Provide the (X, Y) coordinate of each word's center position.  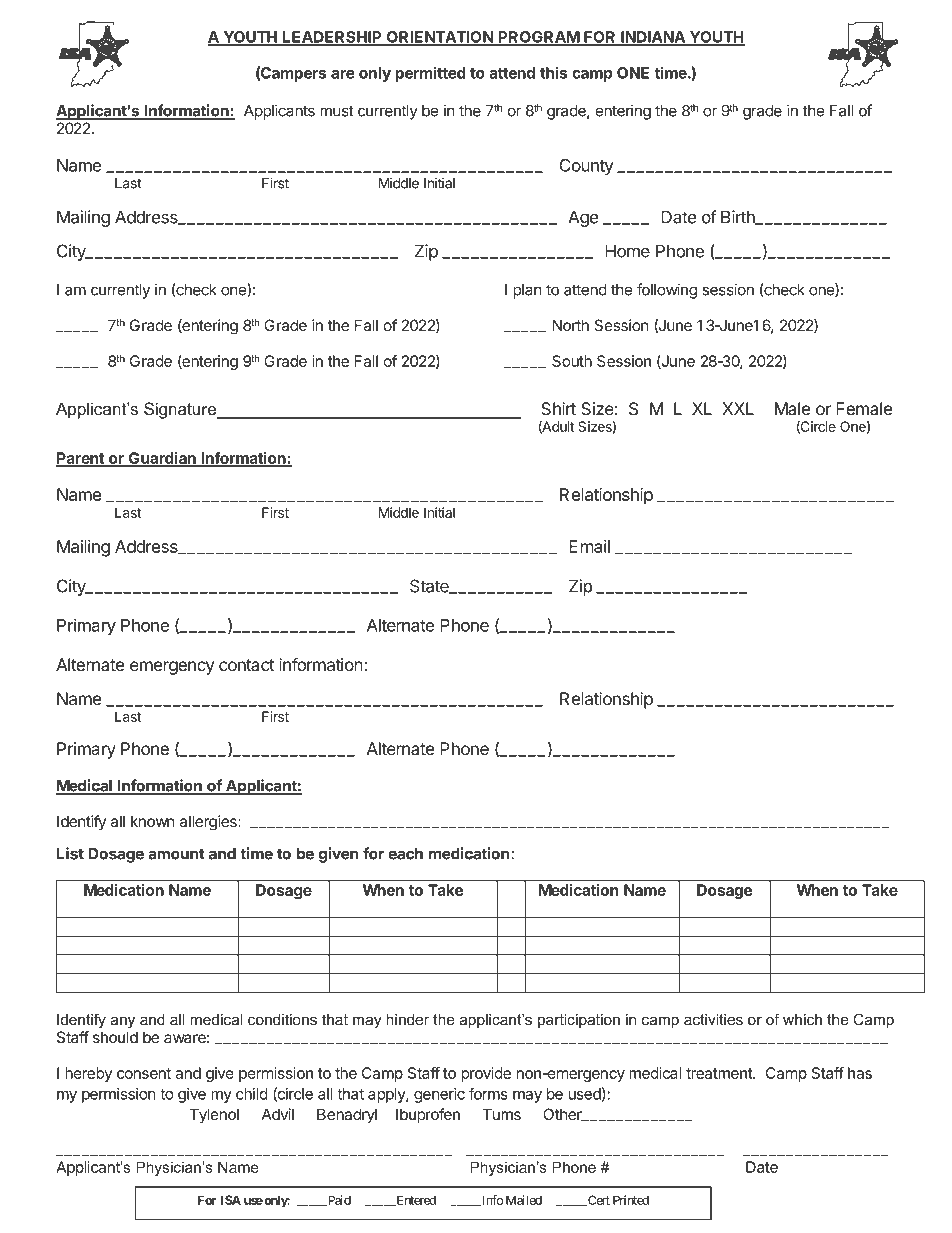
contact (246, 665)
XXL (738, 408)
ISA (231, 1200)
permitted (430, 74)
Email (589, 546)
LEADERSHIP (332, 38)
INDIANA (653, 38)
